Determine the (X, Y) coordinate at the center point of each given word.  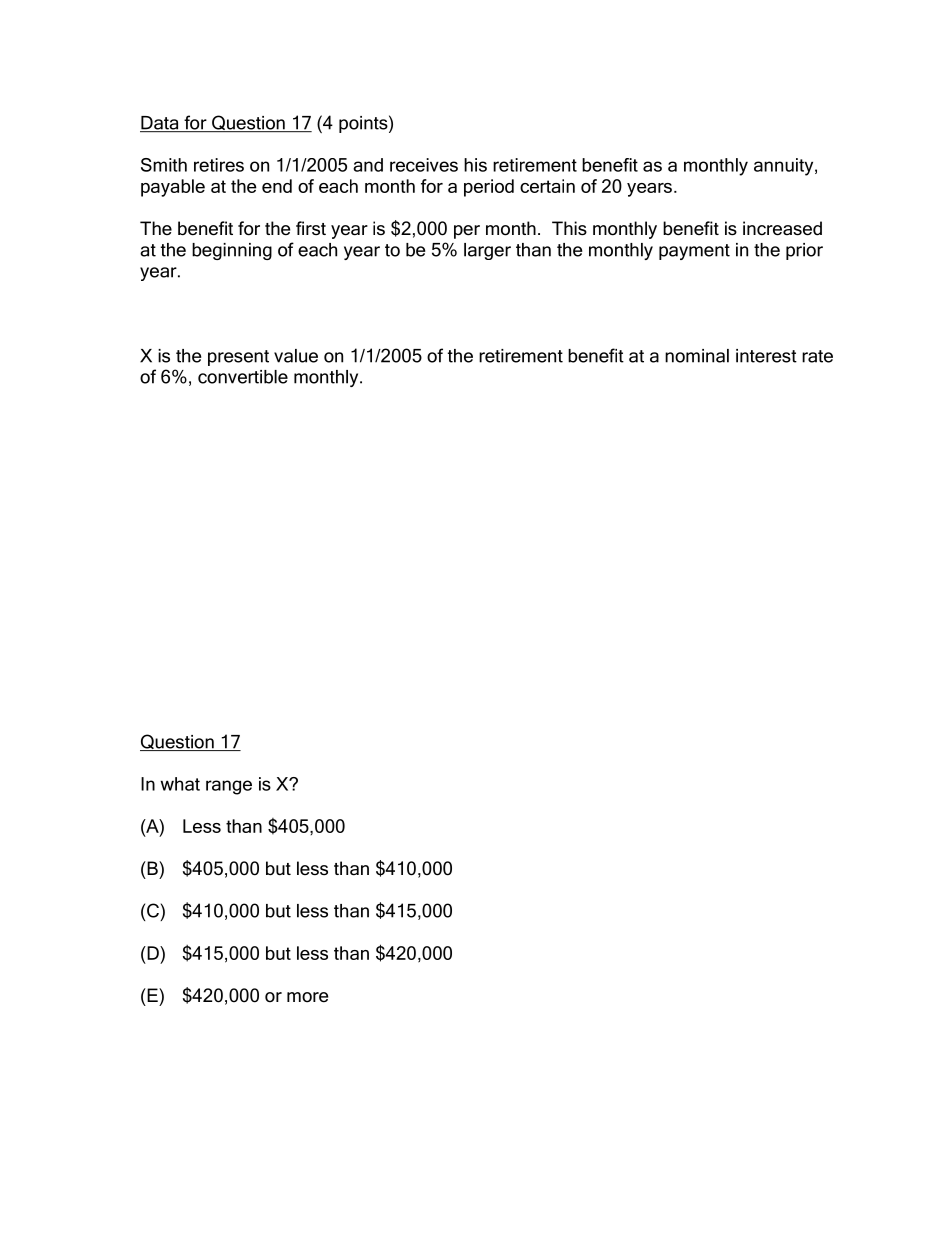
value (296, 356)
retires (219, 165)
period (489, 188)
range (229, 787)
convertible (243, 377)
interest (766, 356)
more (307, 997)
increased (782, 228)
